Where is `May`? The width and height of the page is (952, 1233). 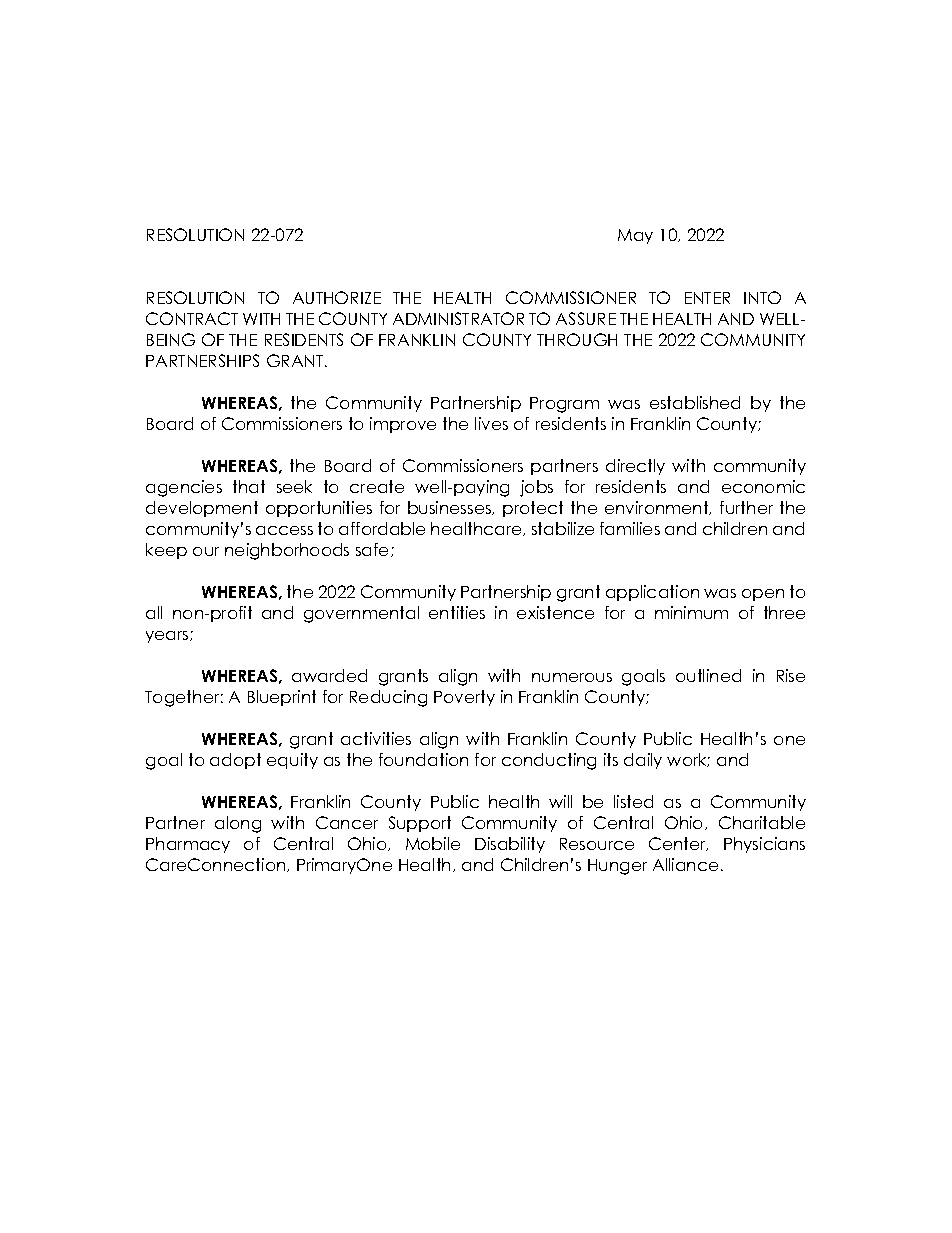 May is located at coordinates (635, 236).
